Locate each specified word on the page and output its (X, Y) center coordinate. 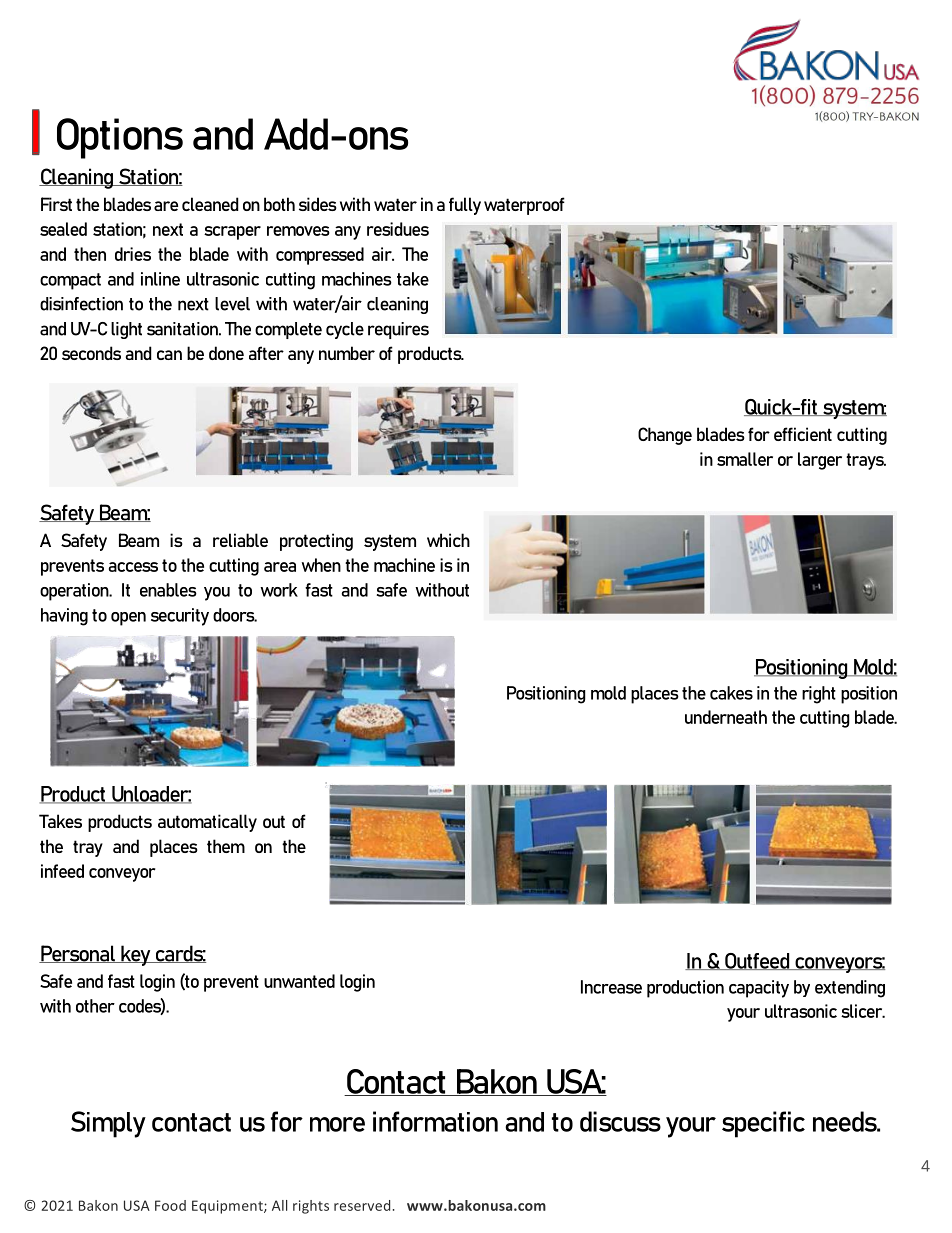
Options (120, 138)
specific (763, 1124)
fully (465, 206)
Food (170, 1205)
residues (398, 229)
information (435, 1121)
